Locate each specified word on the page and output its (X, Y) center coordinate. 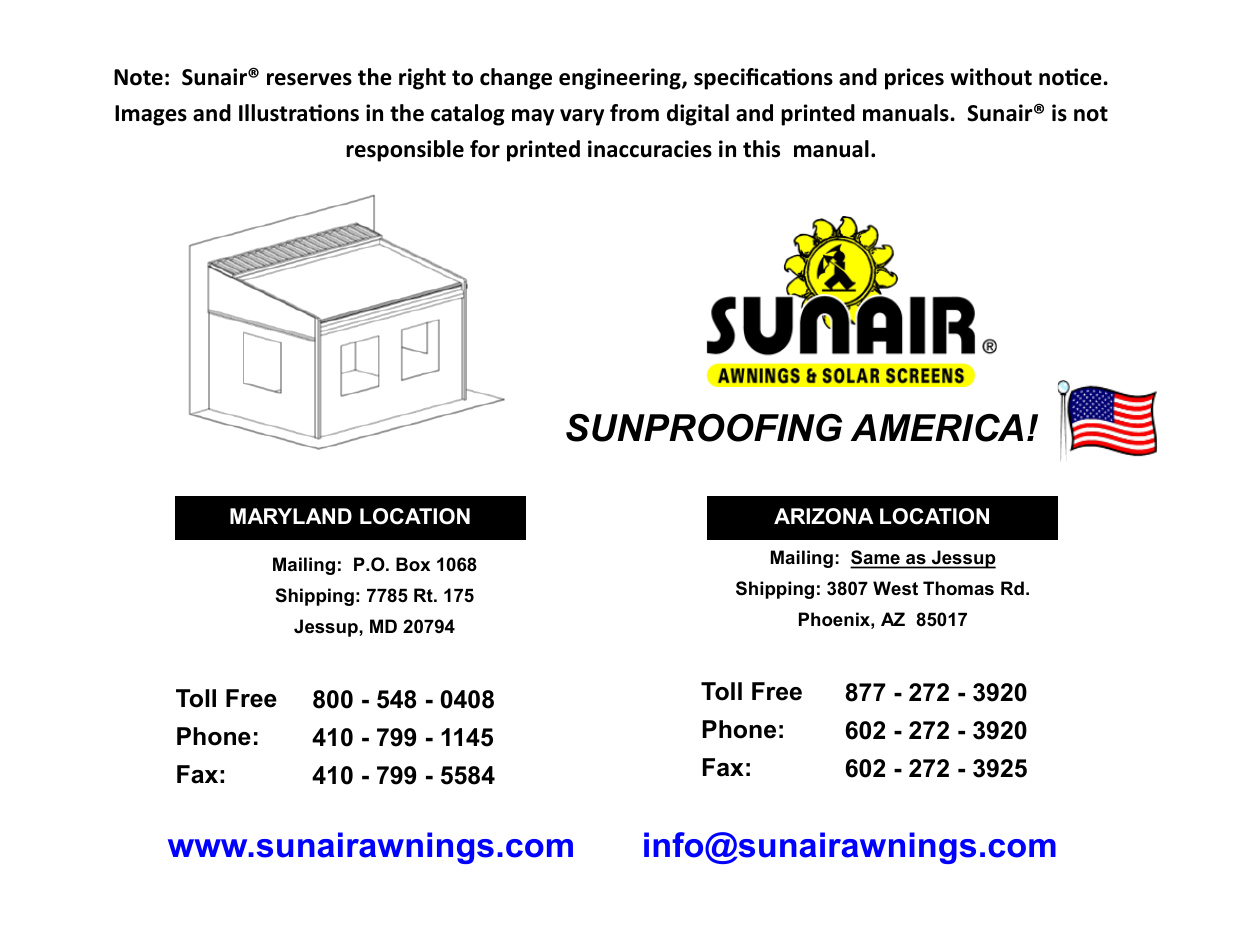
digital (698, 115)
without (991, 77)
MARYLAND (291, 516)
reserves (309, 79)
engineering (621, 79)
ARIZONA (824, 516)
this (761, 149)
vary (582, 117)
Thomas (958, 588)
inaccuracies (650, 149)
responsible (405, 151)
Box (413, 564)
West (895, 588)
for (485, 149)
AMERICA (937, 428)
